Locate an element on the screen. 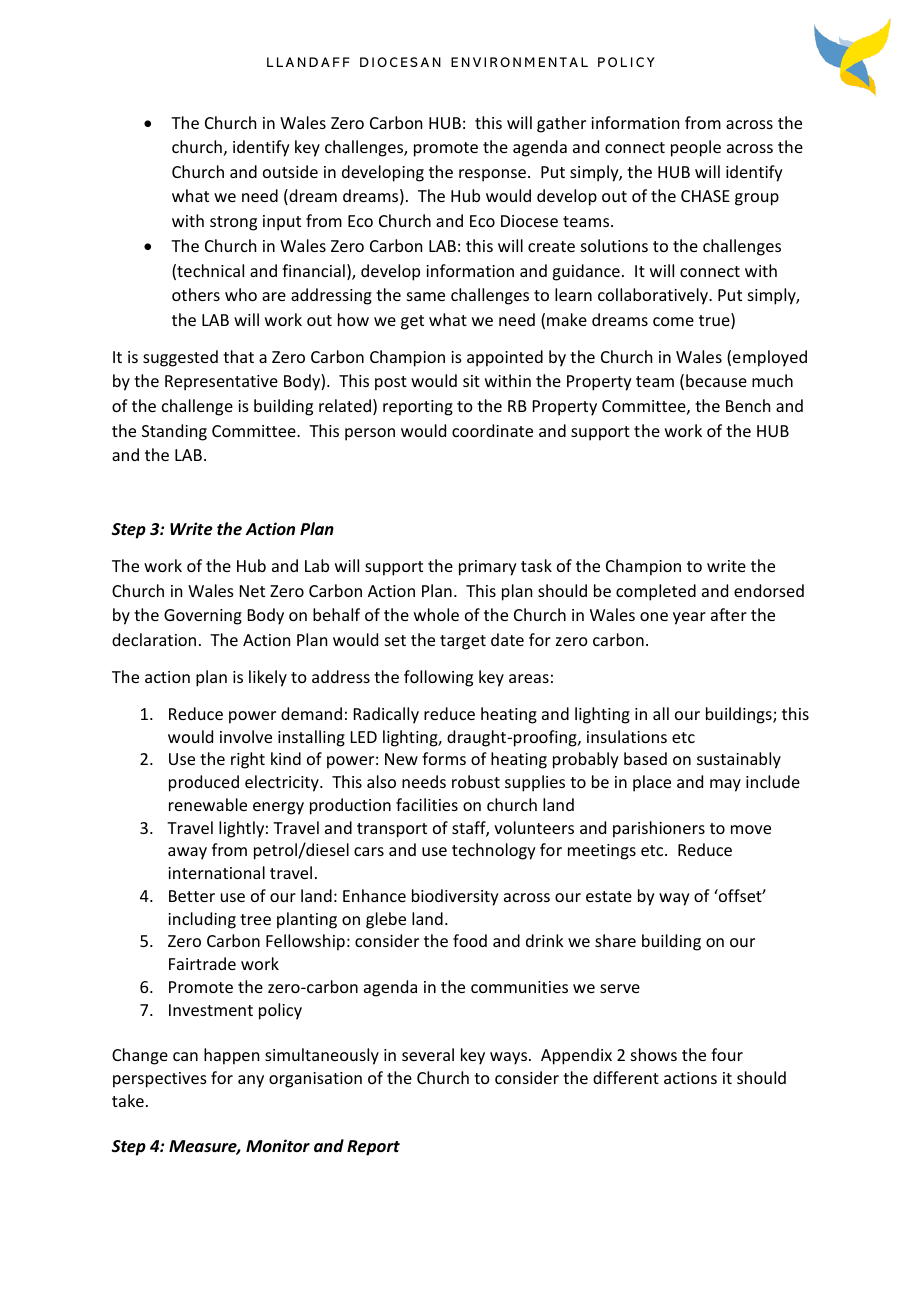  primary is located at coordinates (488, 568).
